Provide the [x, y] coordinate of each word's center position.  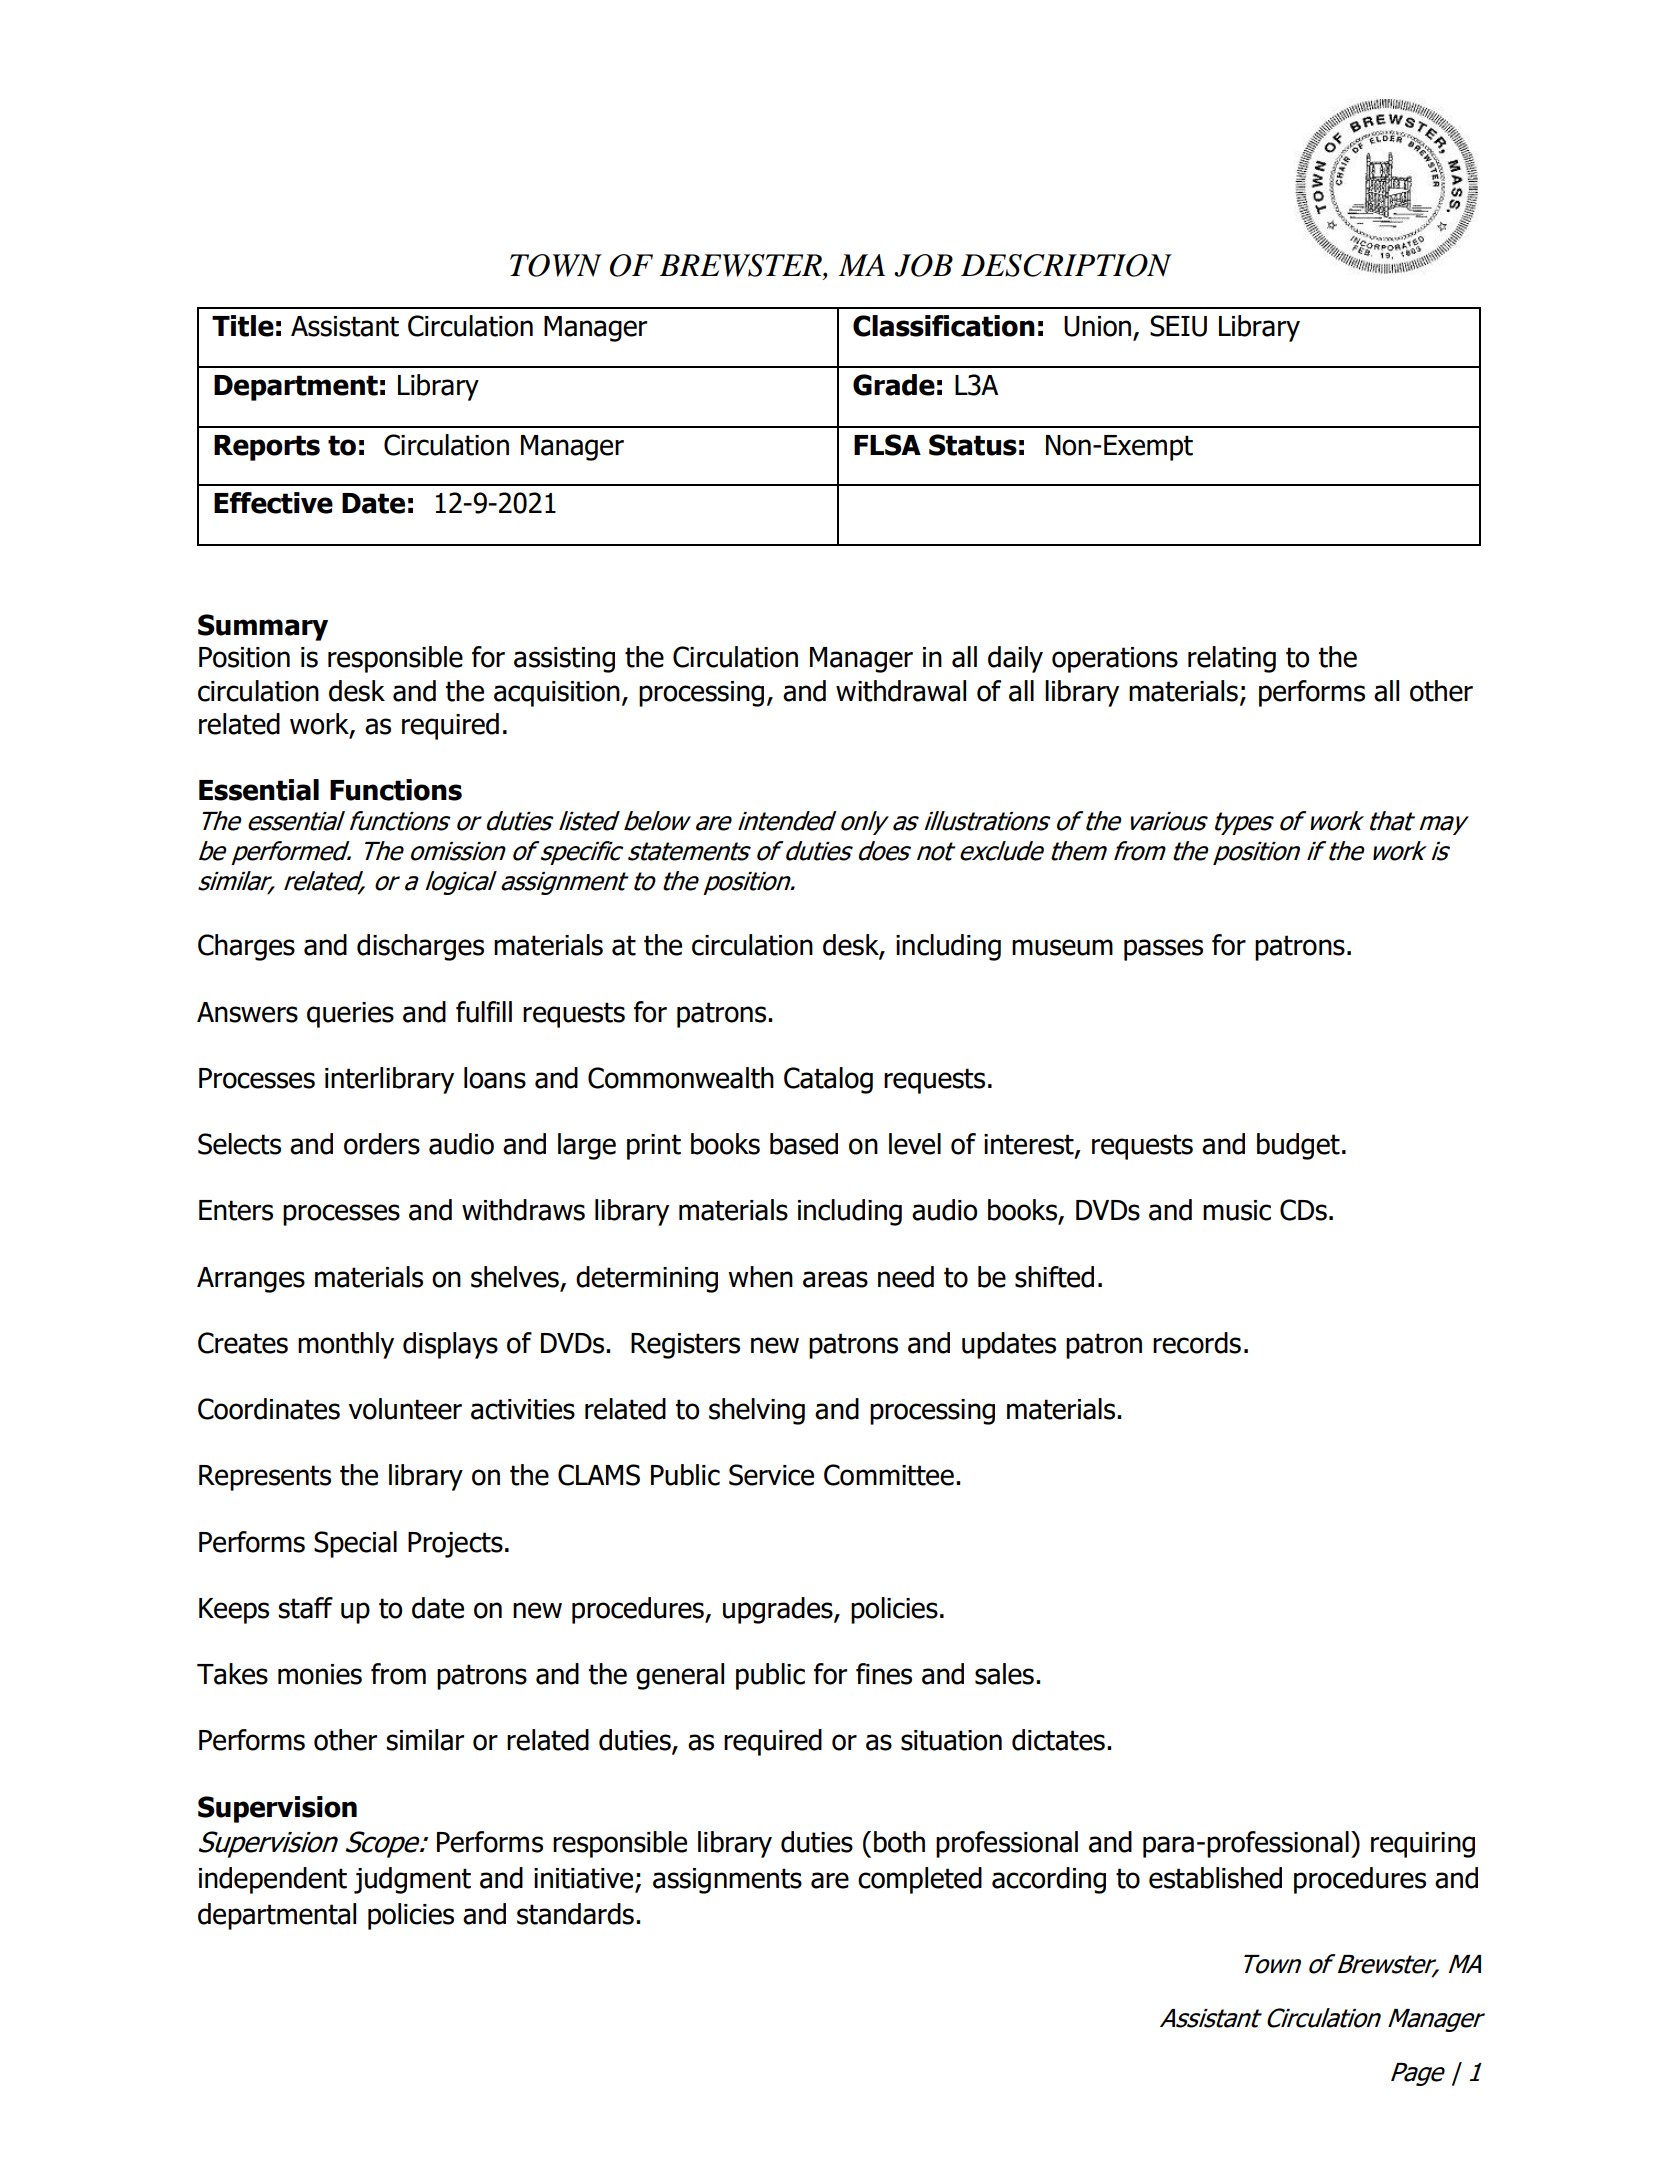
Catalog [828, 1080]
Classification [944, 326]
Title [243, 326]
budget [1298, 1146]
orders [382, 1144]
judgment [412, 1880]
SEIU [1178, 326]
